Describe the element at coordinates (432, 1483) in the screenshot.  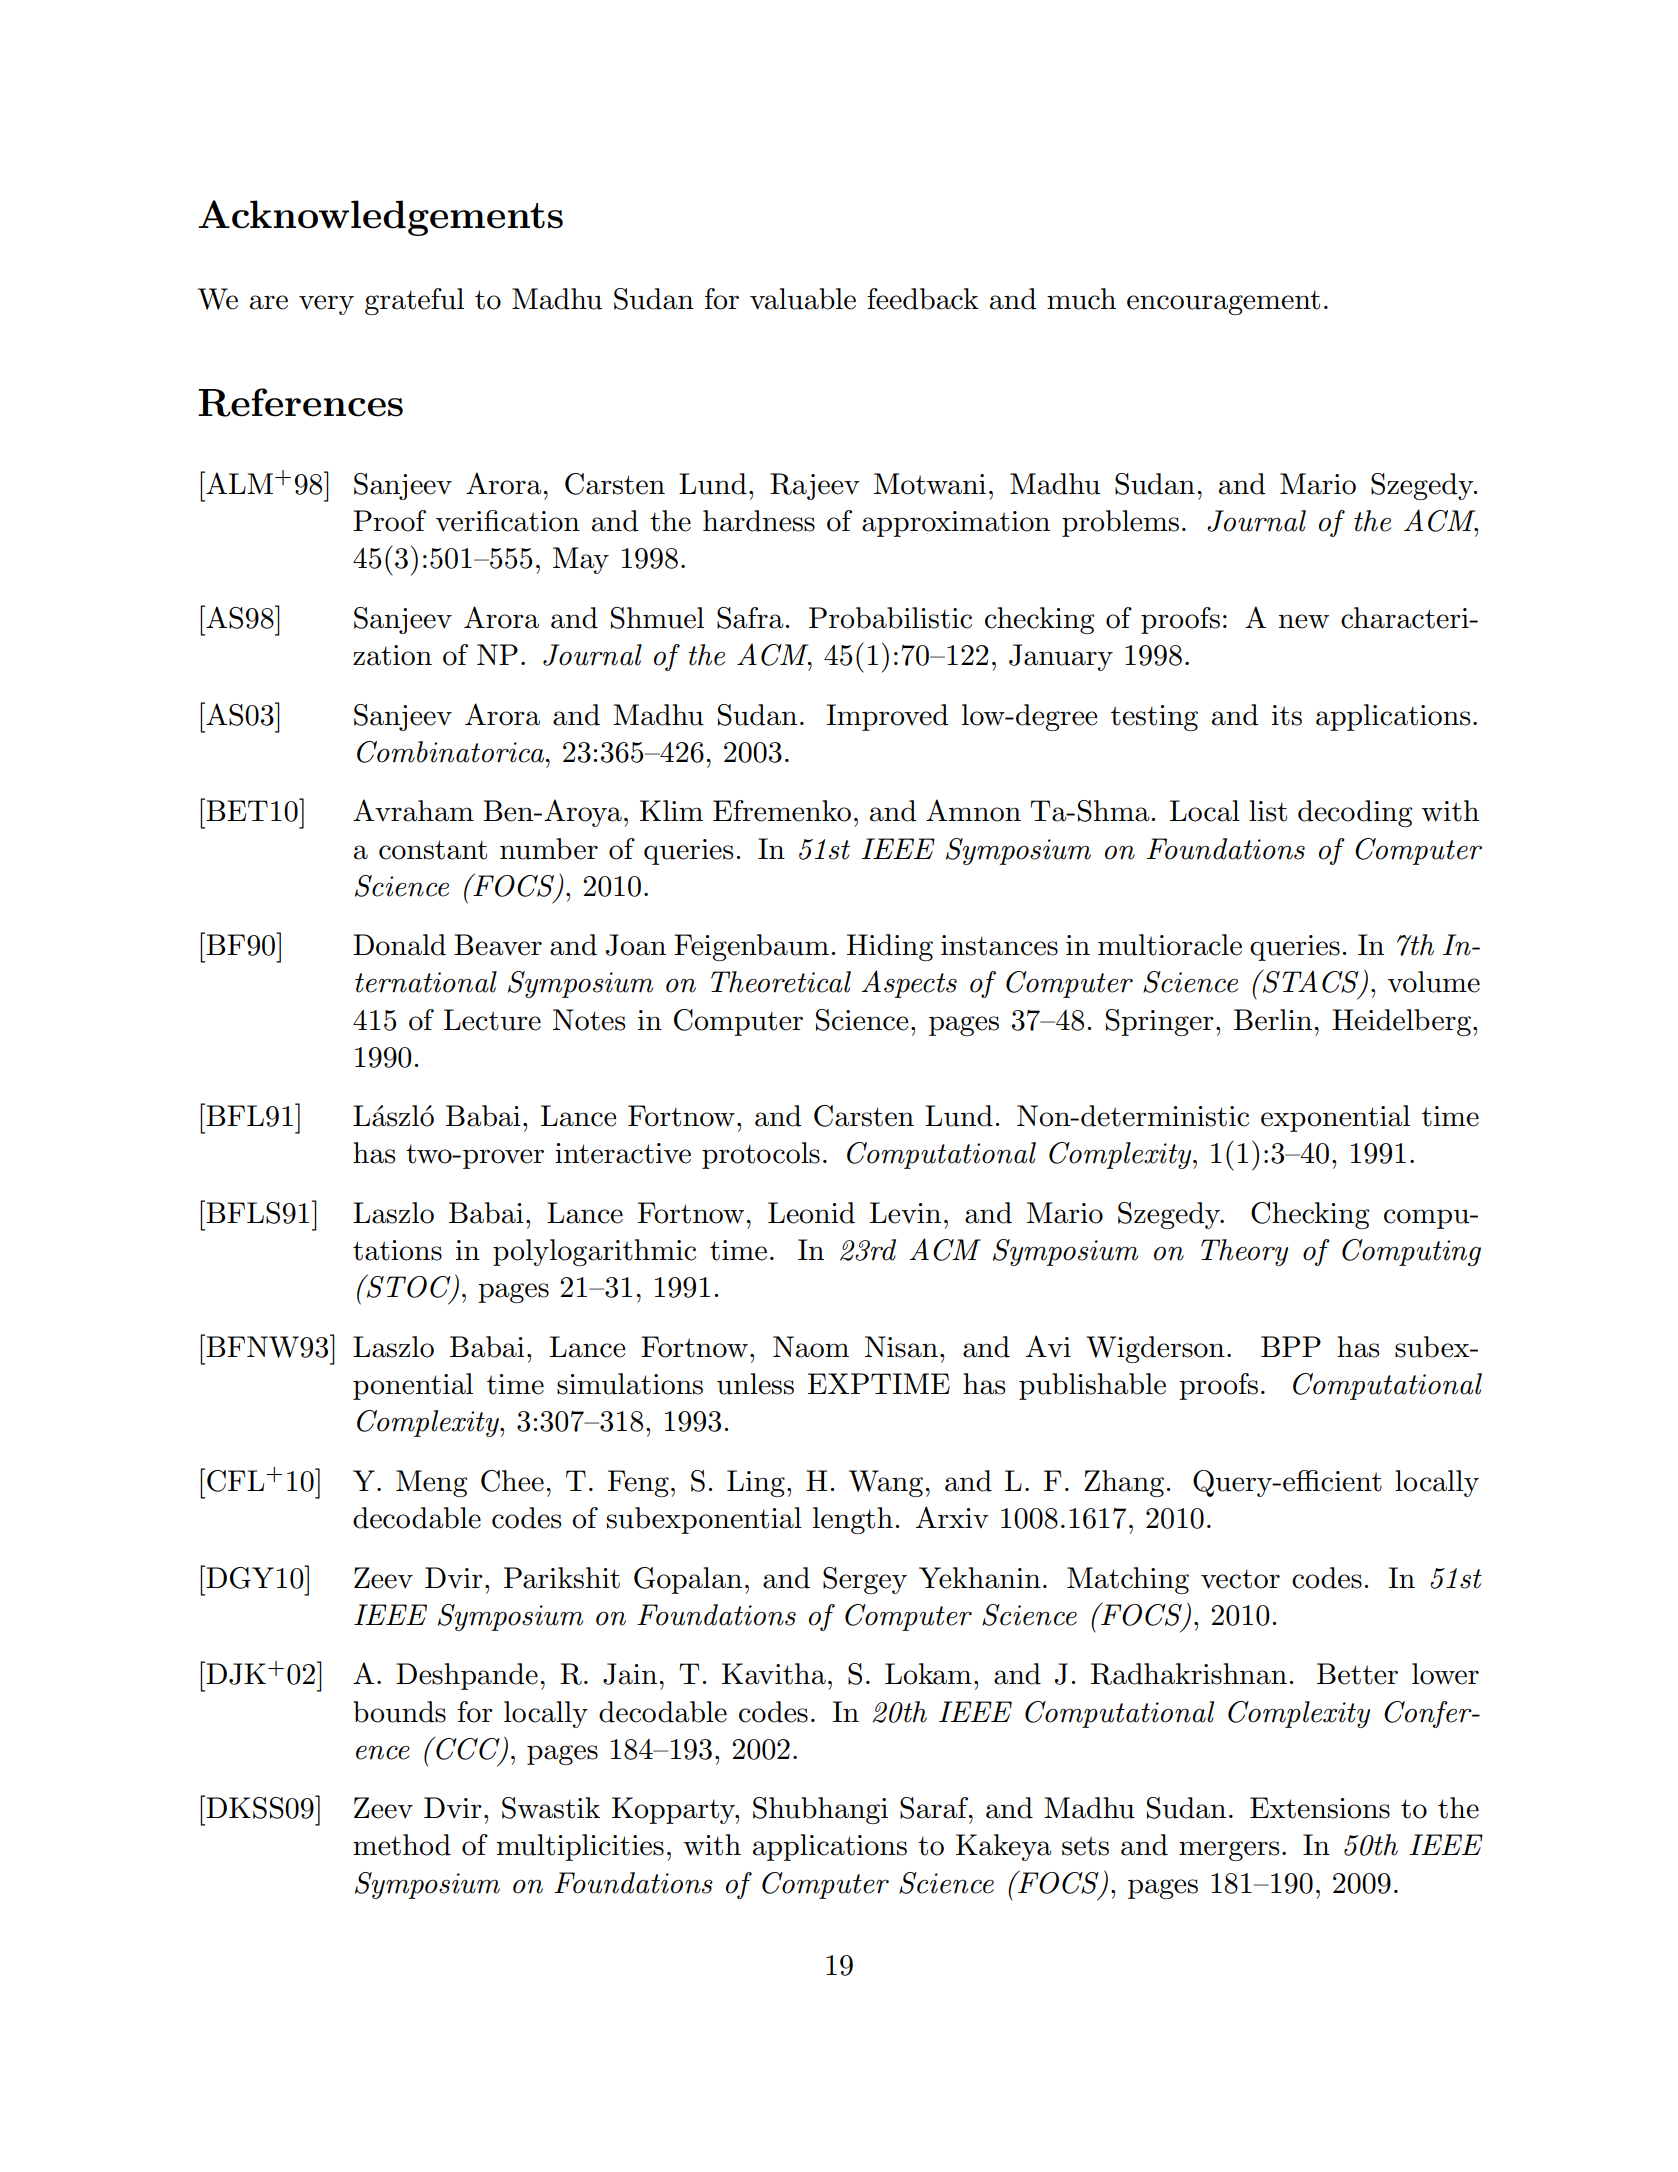
I see `Meng` at that location.
